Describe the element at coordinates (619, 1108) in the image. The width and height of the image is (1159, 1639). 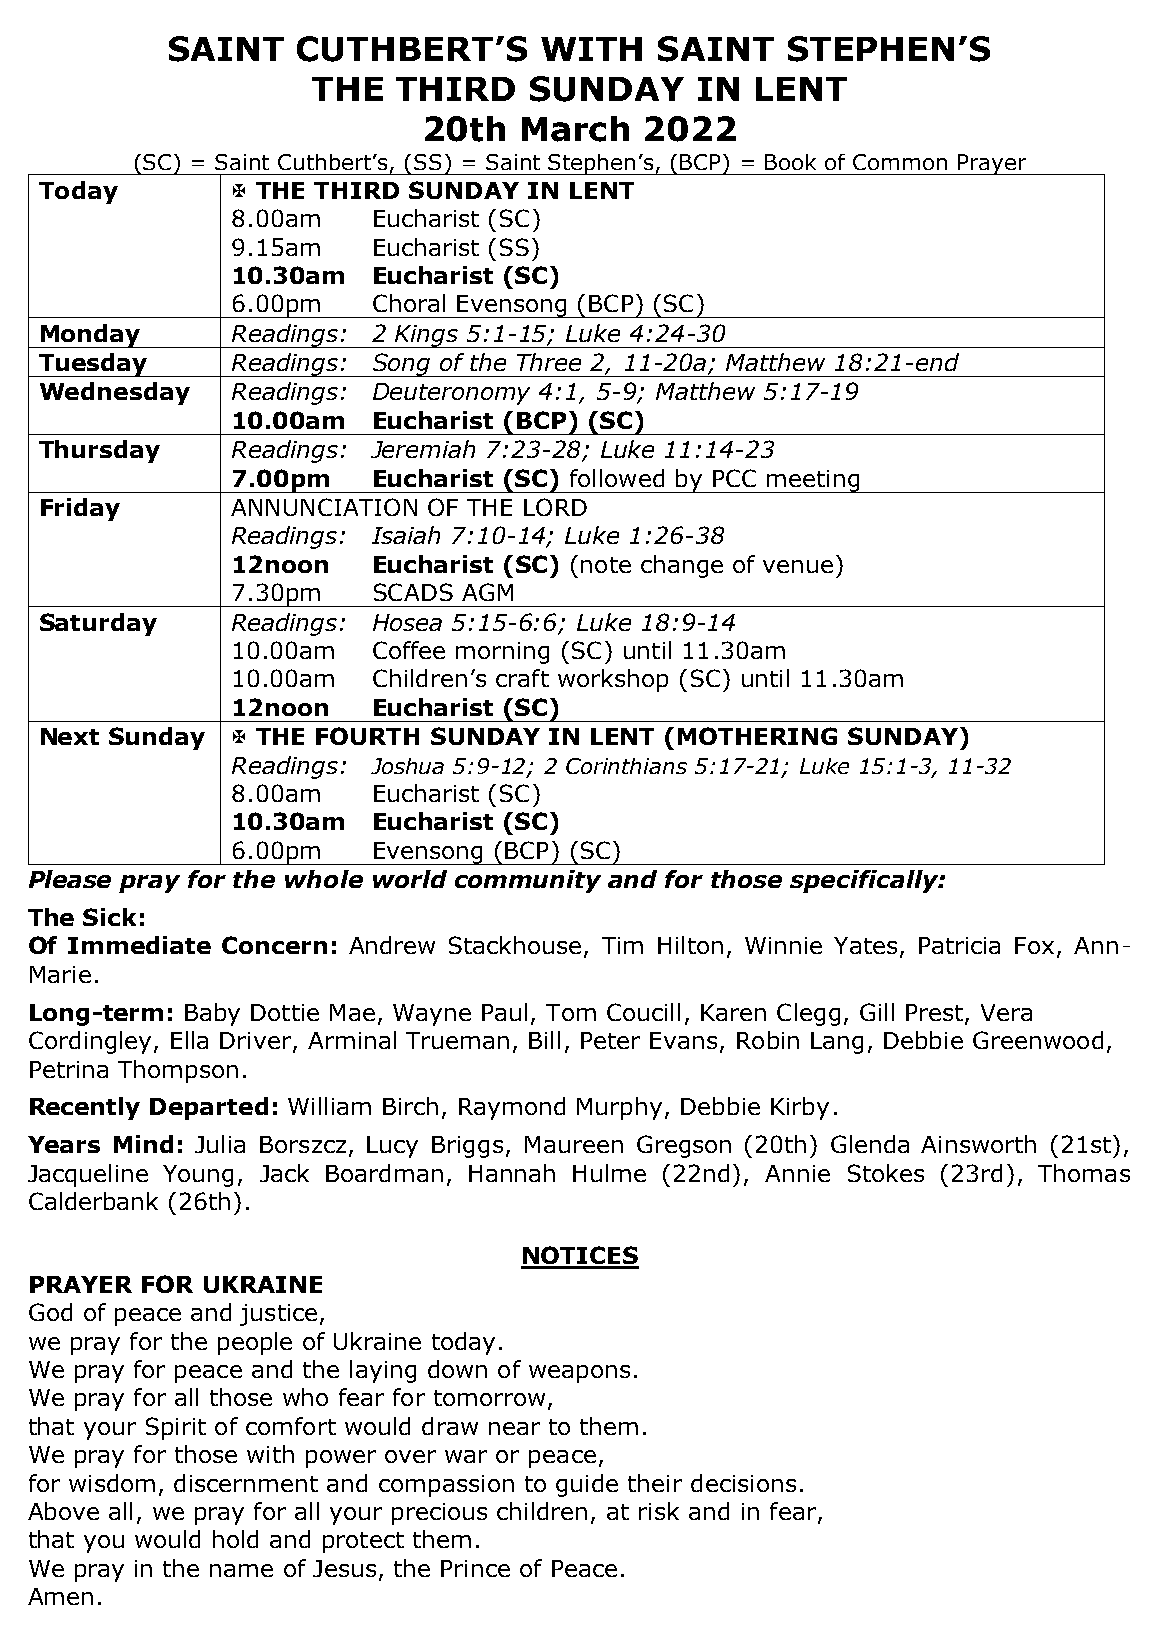
I see `Murphy` at that location.
